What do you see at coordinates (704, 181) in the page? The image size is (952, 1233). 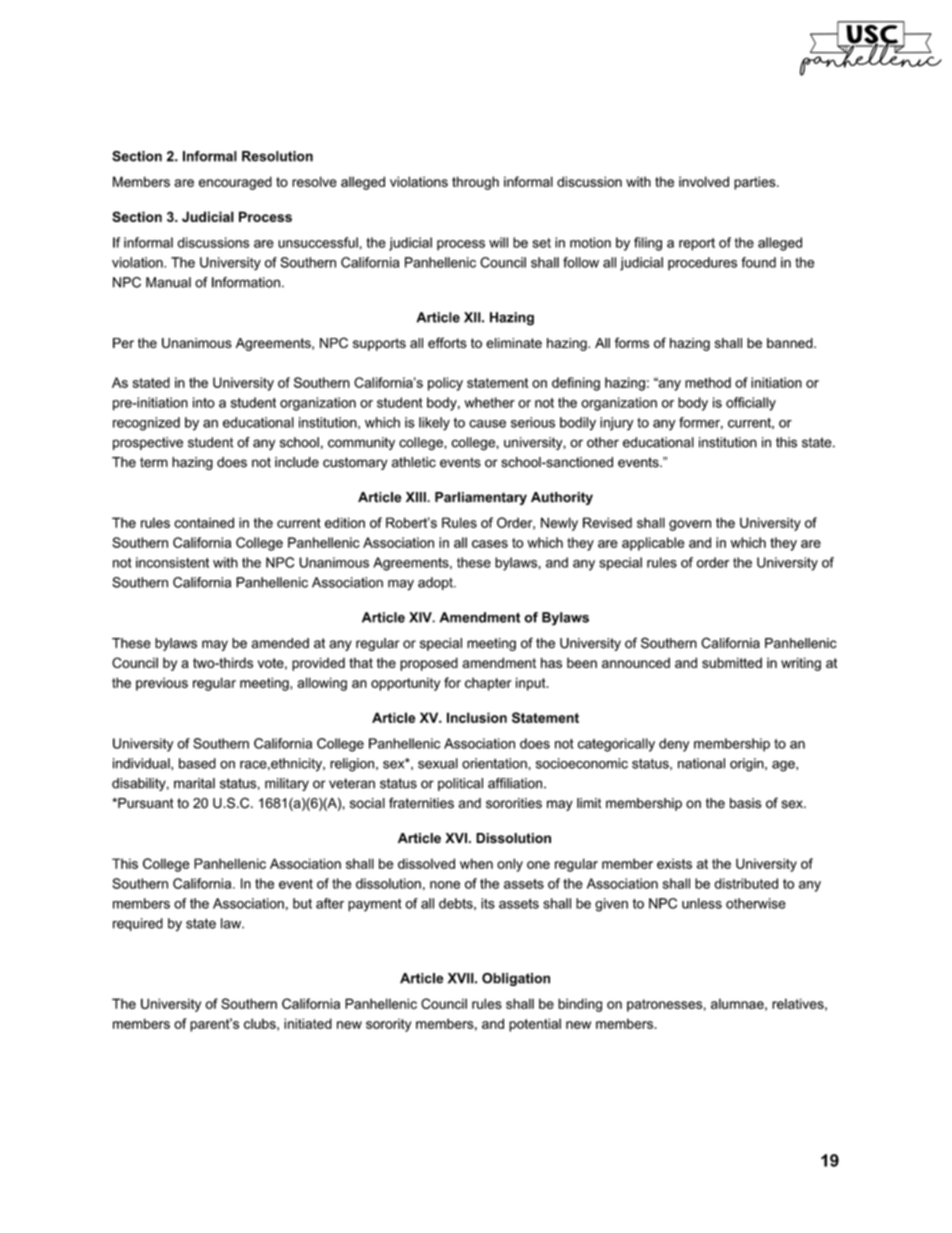 I see `involved` at bounding box center [704, 181].
